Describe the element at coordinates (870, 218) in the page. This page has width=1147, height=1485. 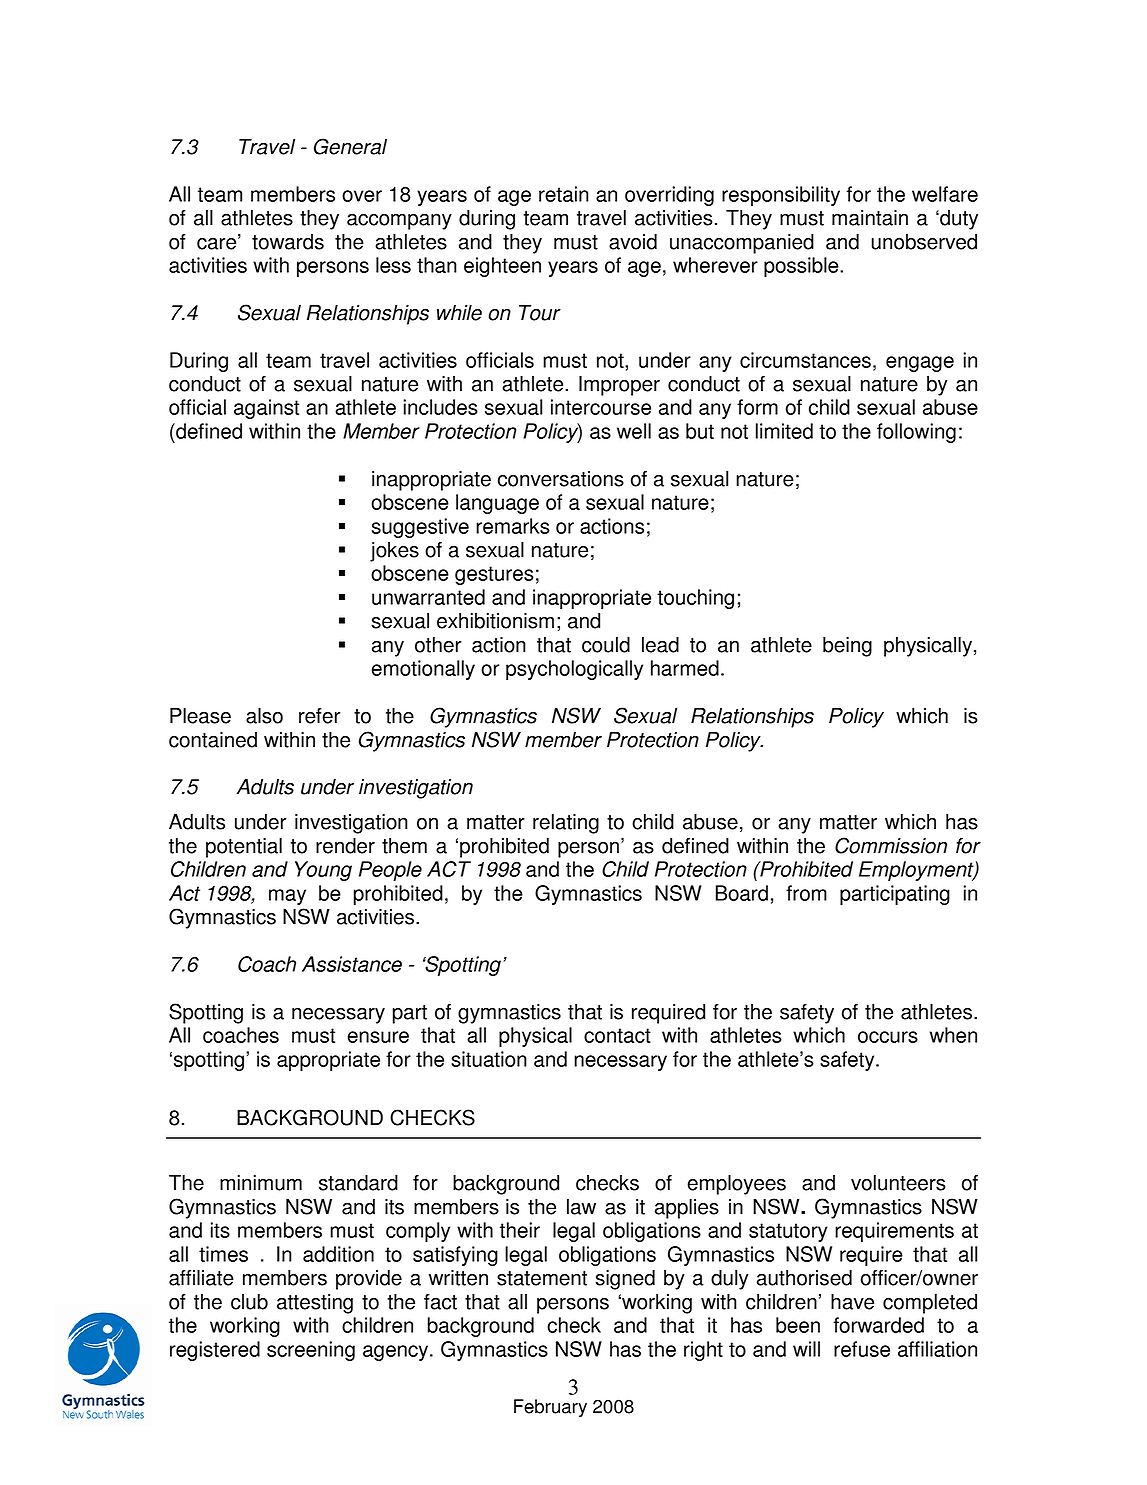
I see `maintain` at that location.
